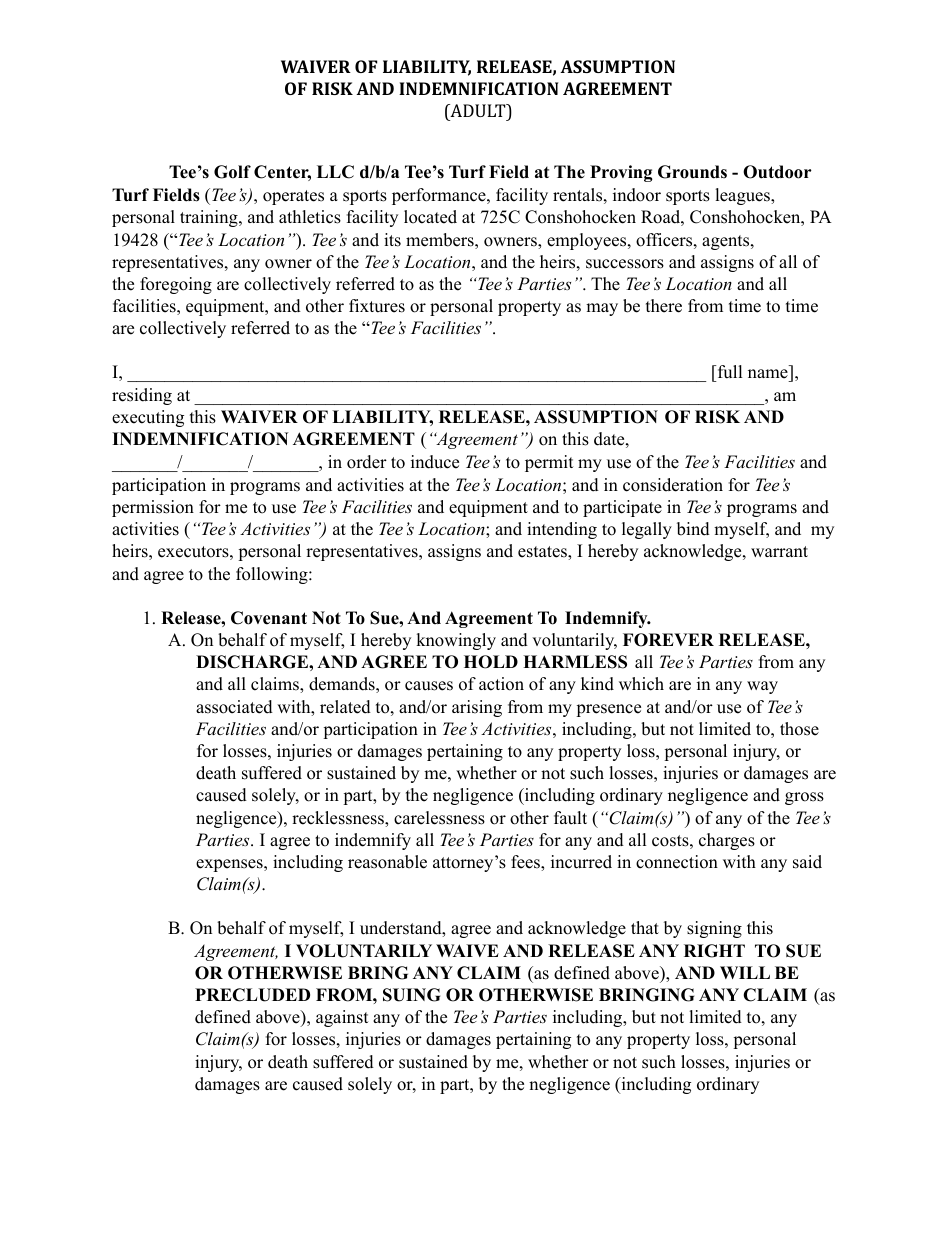 The width and height of the page is (952, 1233). What do you see at coordinates (273, 575) in the page?
I see `following` at bounding box center [273, 575].
